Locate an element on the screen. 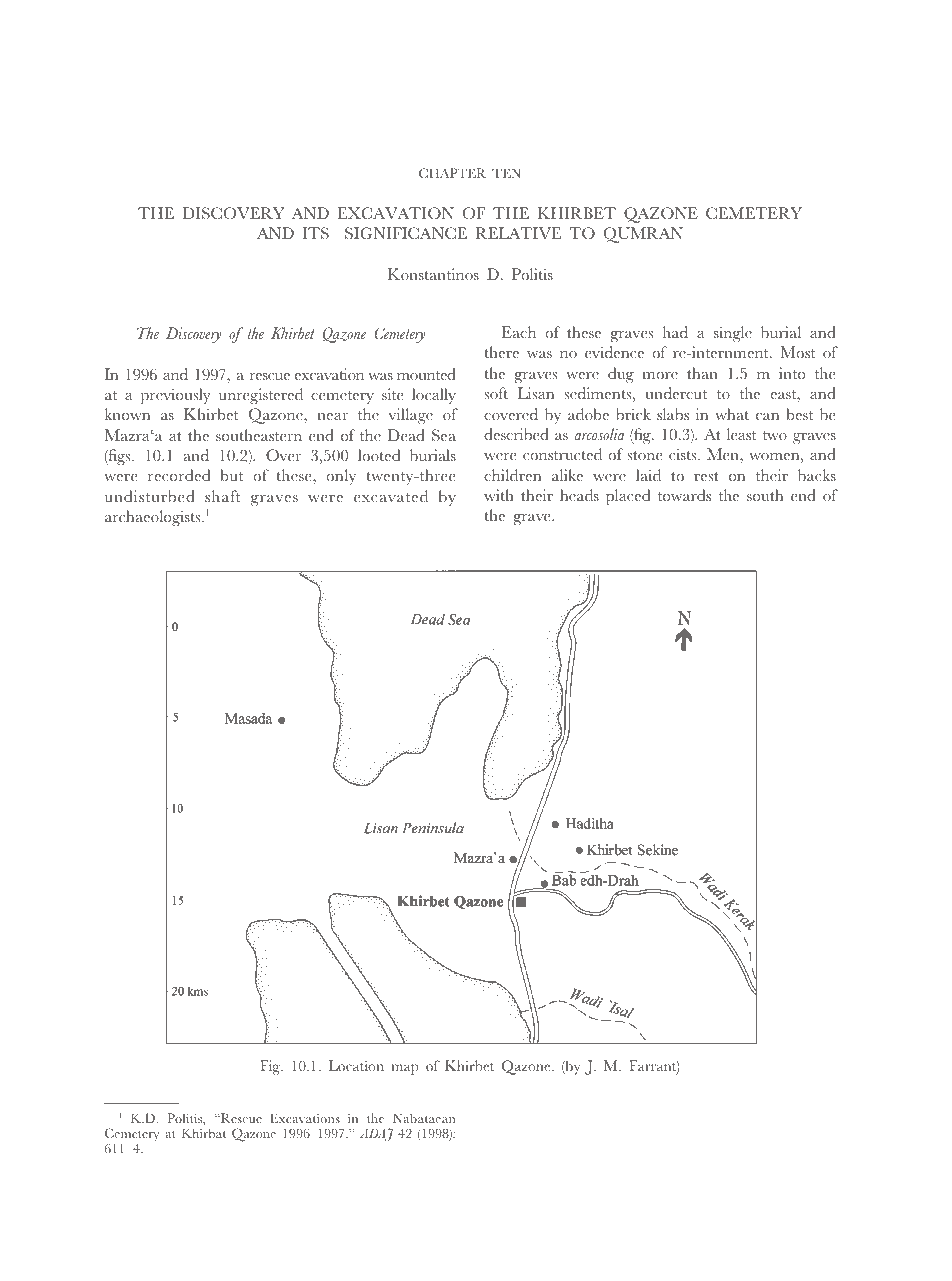 The width and height of the screenshot is (952, 1281). CHAPTER is located at coordinates (452, 173).
